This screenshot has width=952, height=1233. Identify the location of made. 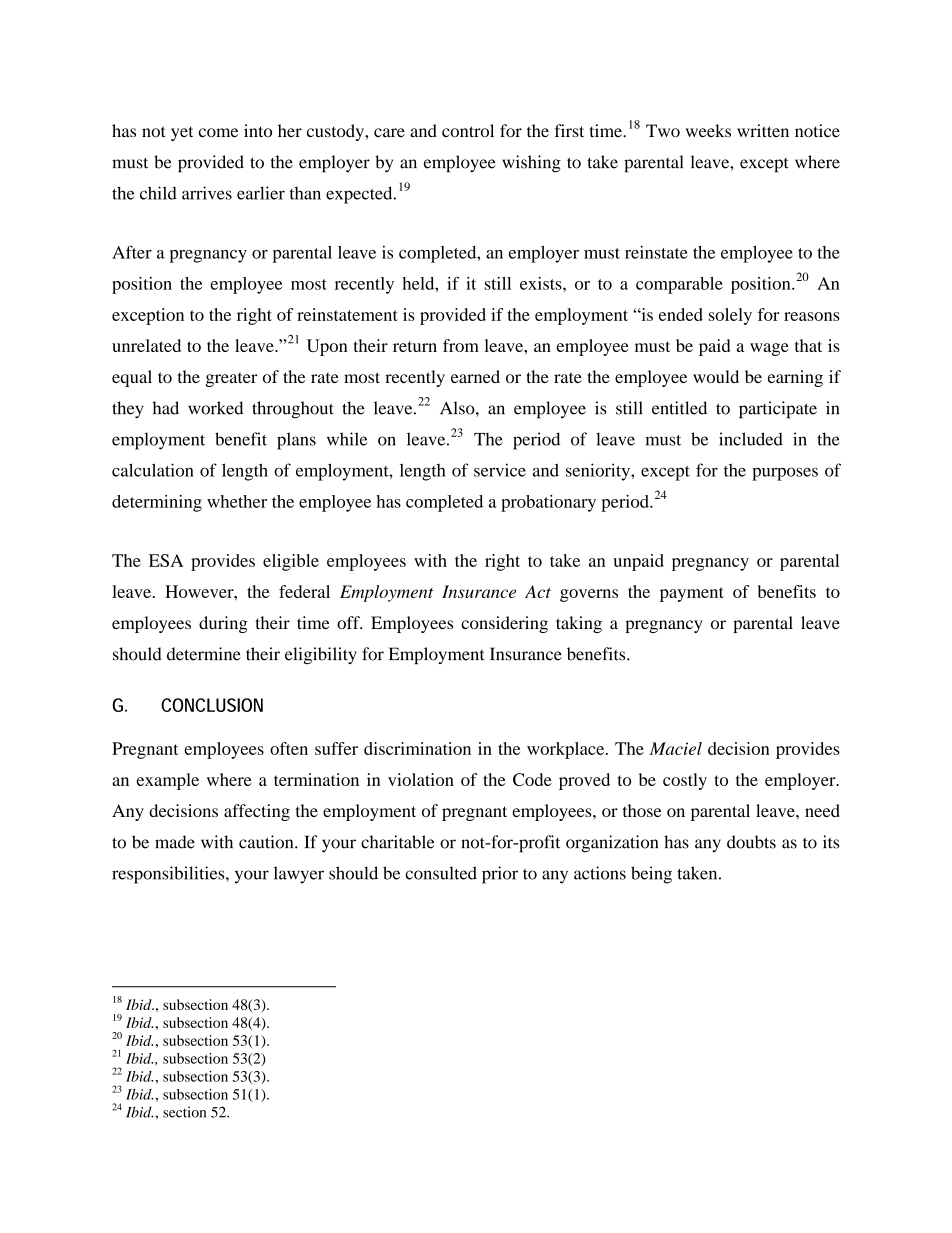
(175, 842).
